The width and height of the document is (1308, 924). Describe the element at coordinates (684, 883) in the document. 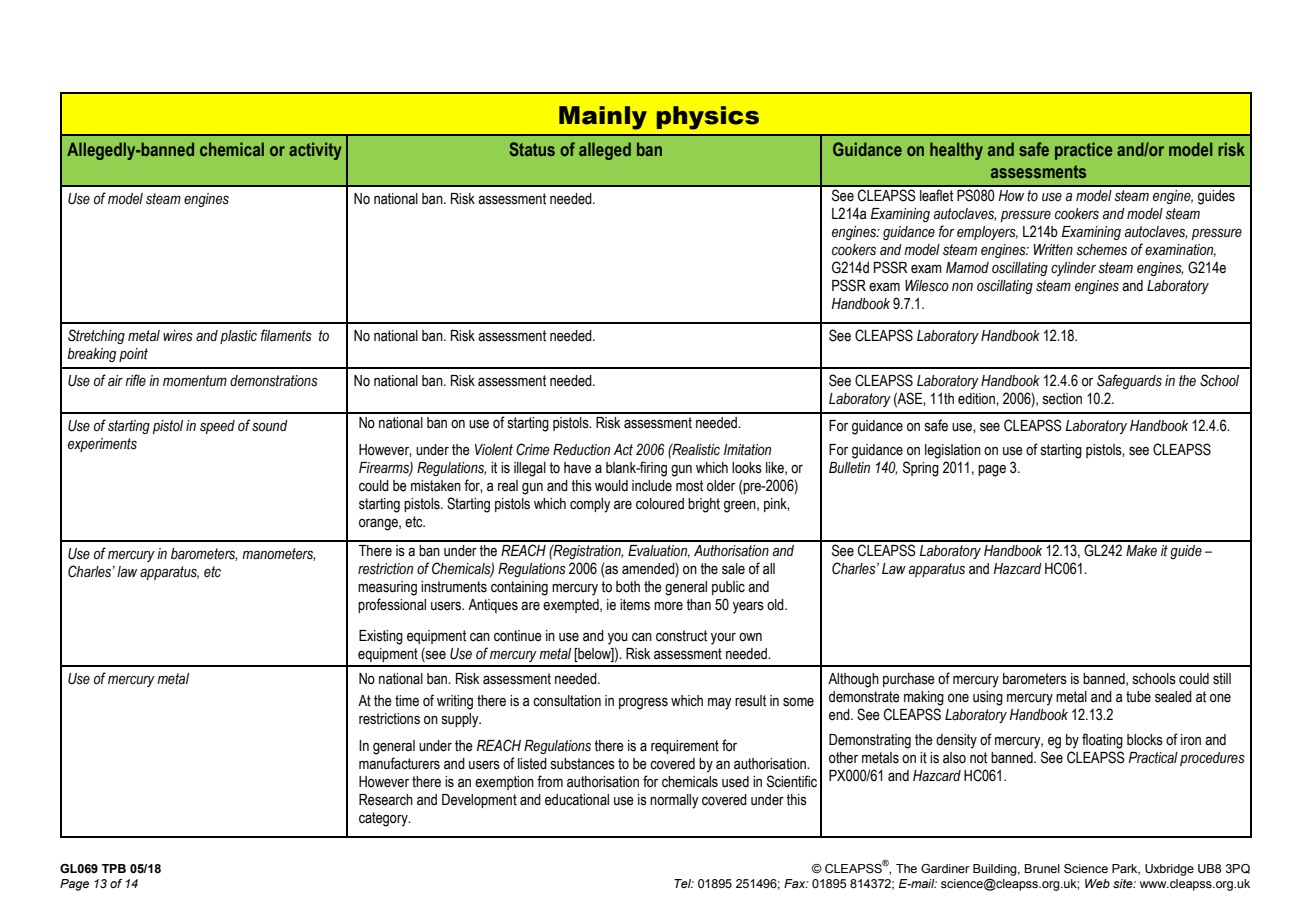

I see `Tel` at that location.
